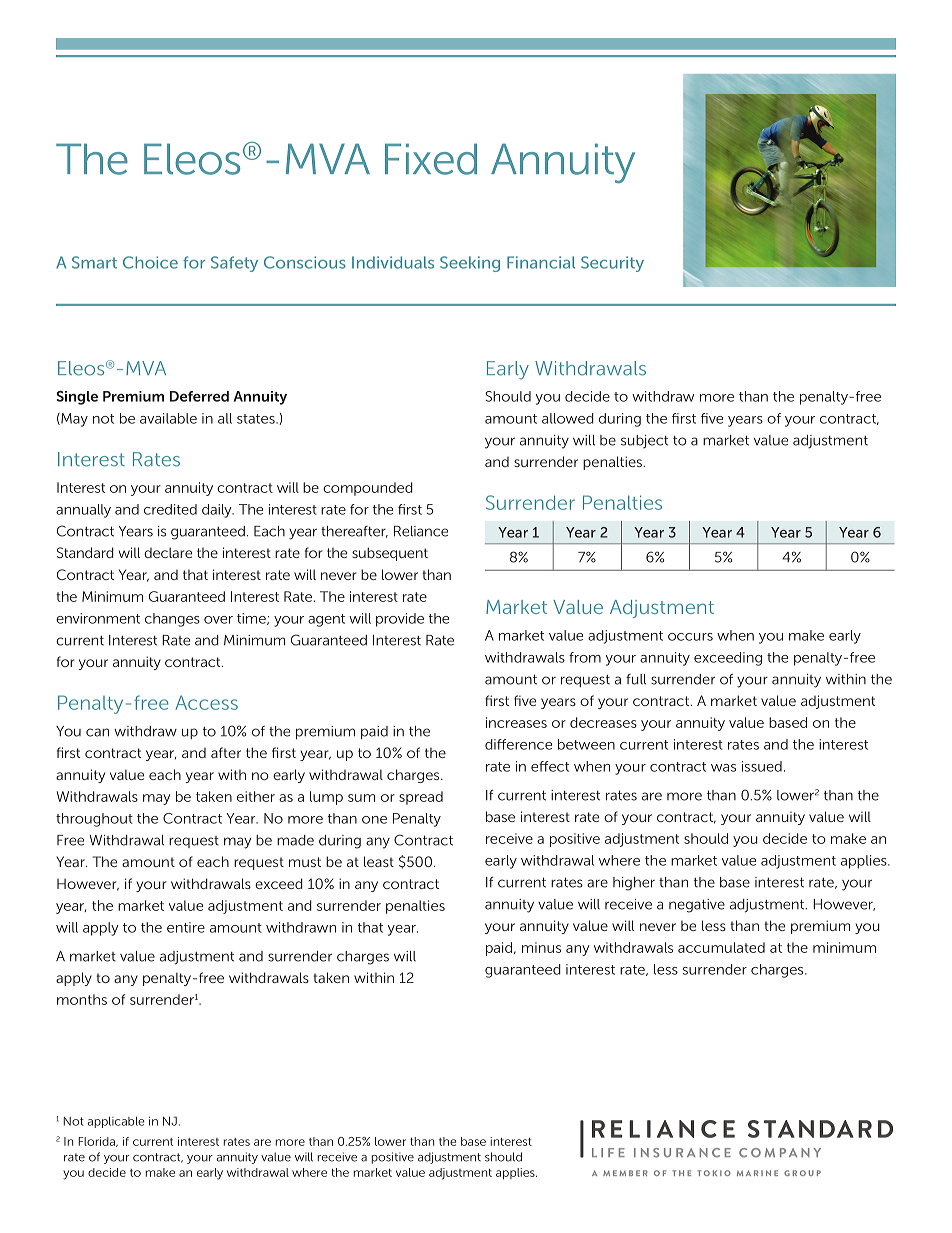 The height and width of the screenshot is (1233, 952). I want to click on Fixed, so click(431, 159).
